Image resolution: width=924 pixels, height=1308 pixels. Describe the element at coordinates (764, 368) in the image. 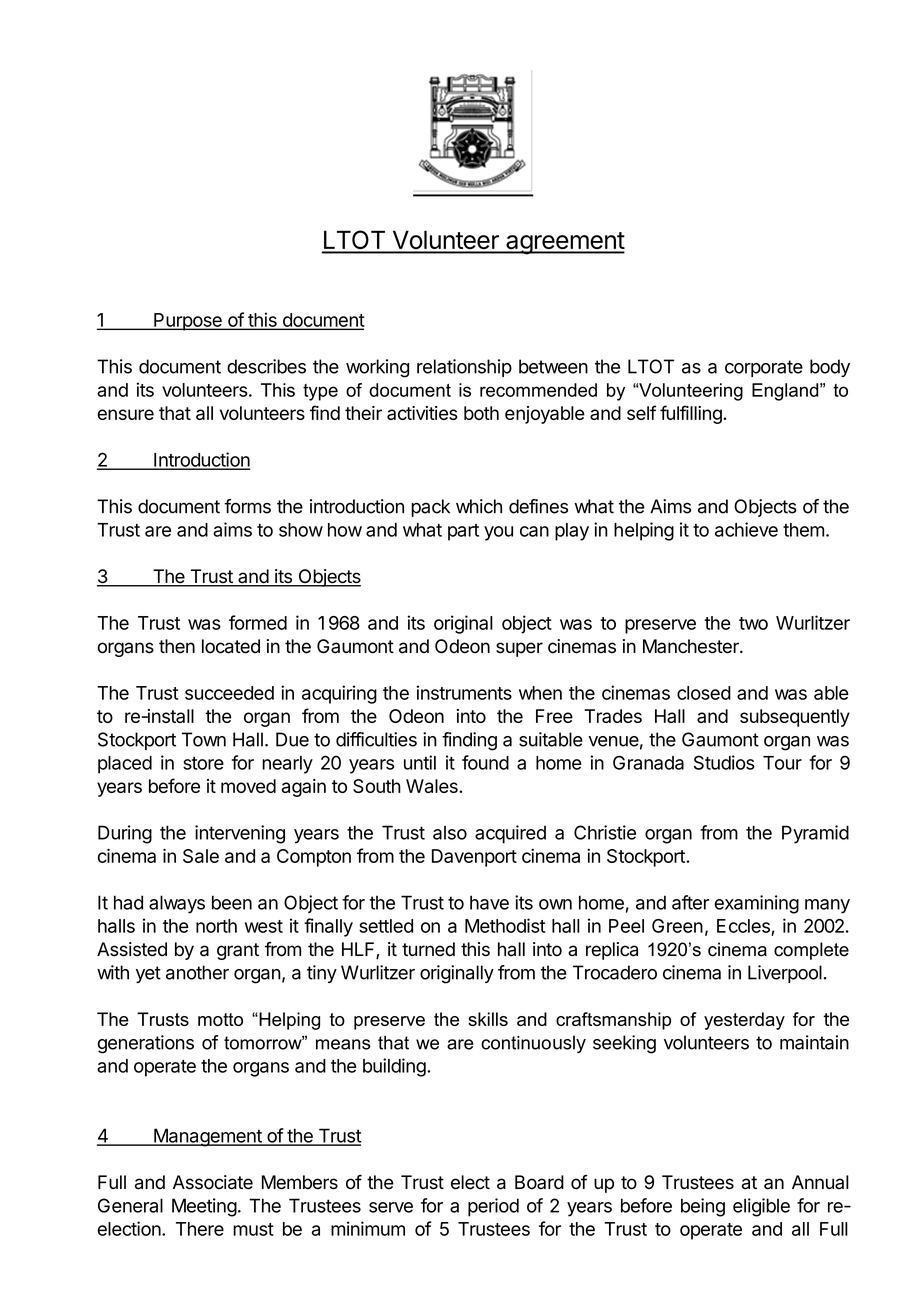

I see `corporate` at that location.
